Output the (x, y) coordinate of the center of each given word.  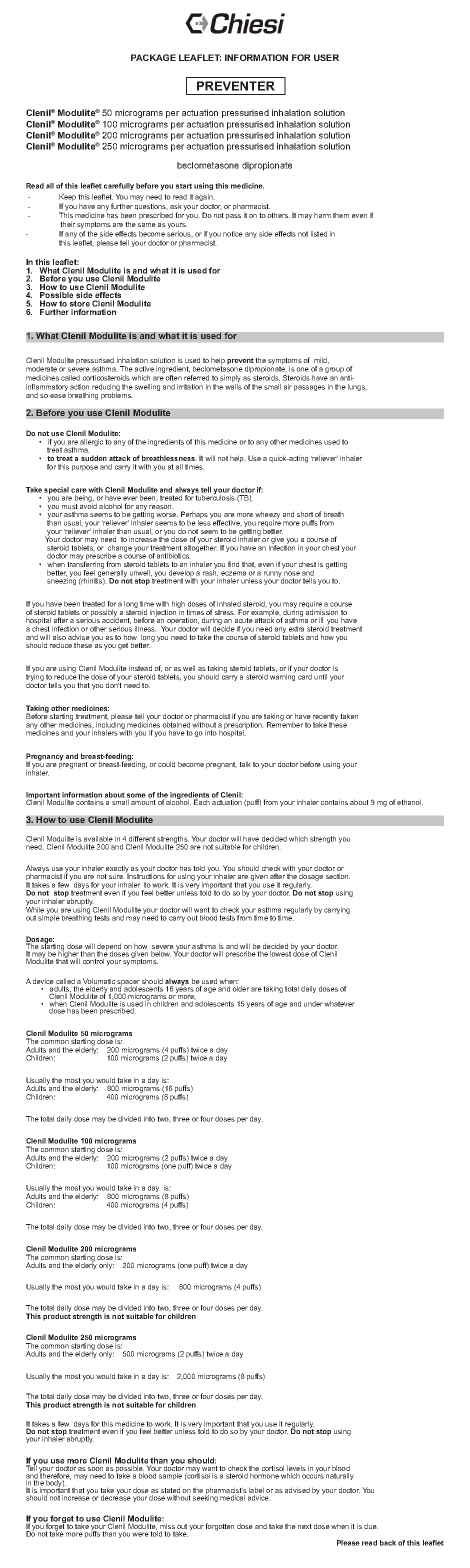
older (240, 989)
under (313, 1004)
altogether (200, 549)
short (305, 514)
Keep (67, 199)
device (43, 981)
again (205, 199)
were (140, 1534)
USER (326, 57)
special (56, 490)
